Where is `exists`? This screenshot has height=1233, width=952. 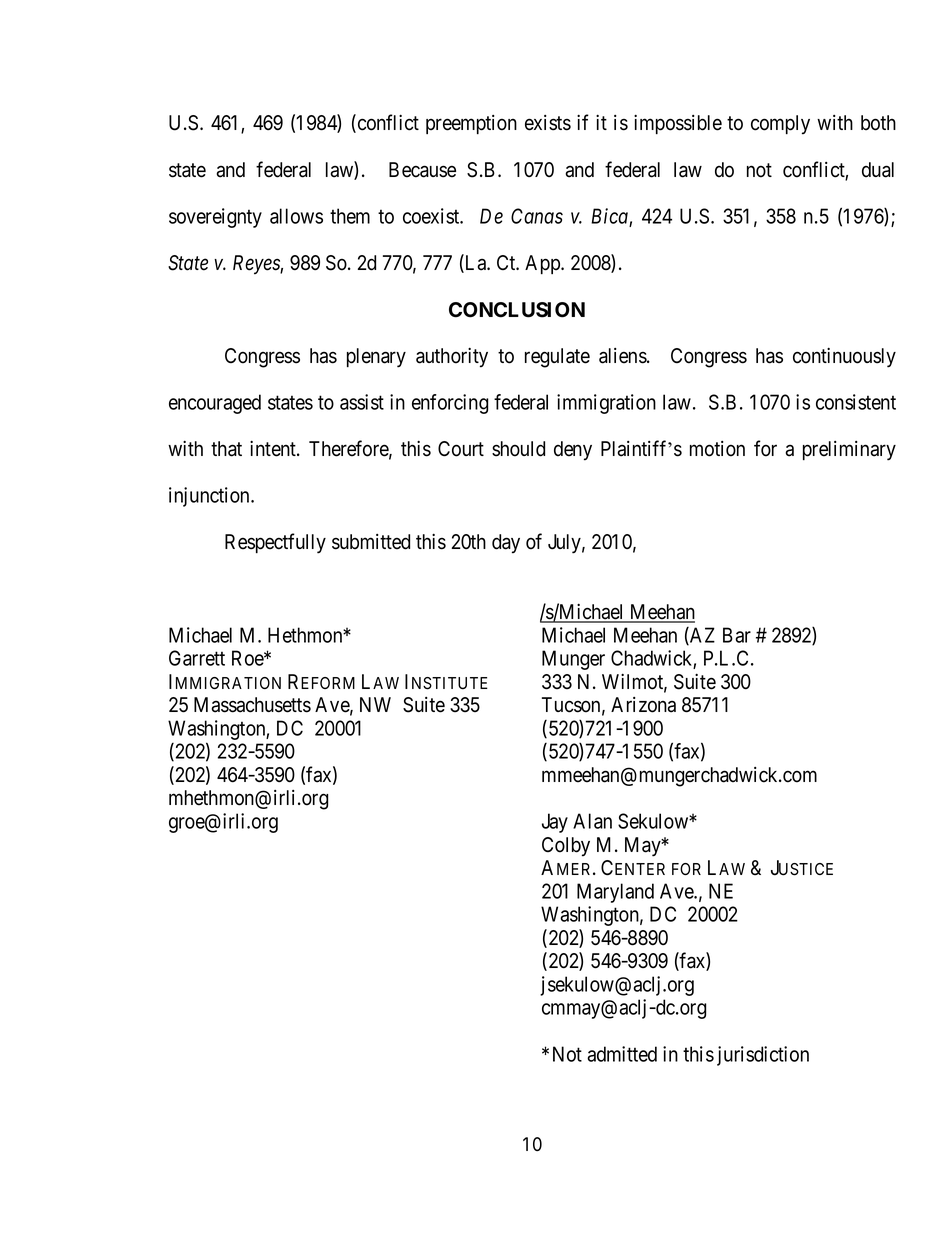 exists is located at coordinates (548, 123).
